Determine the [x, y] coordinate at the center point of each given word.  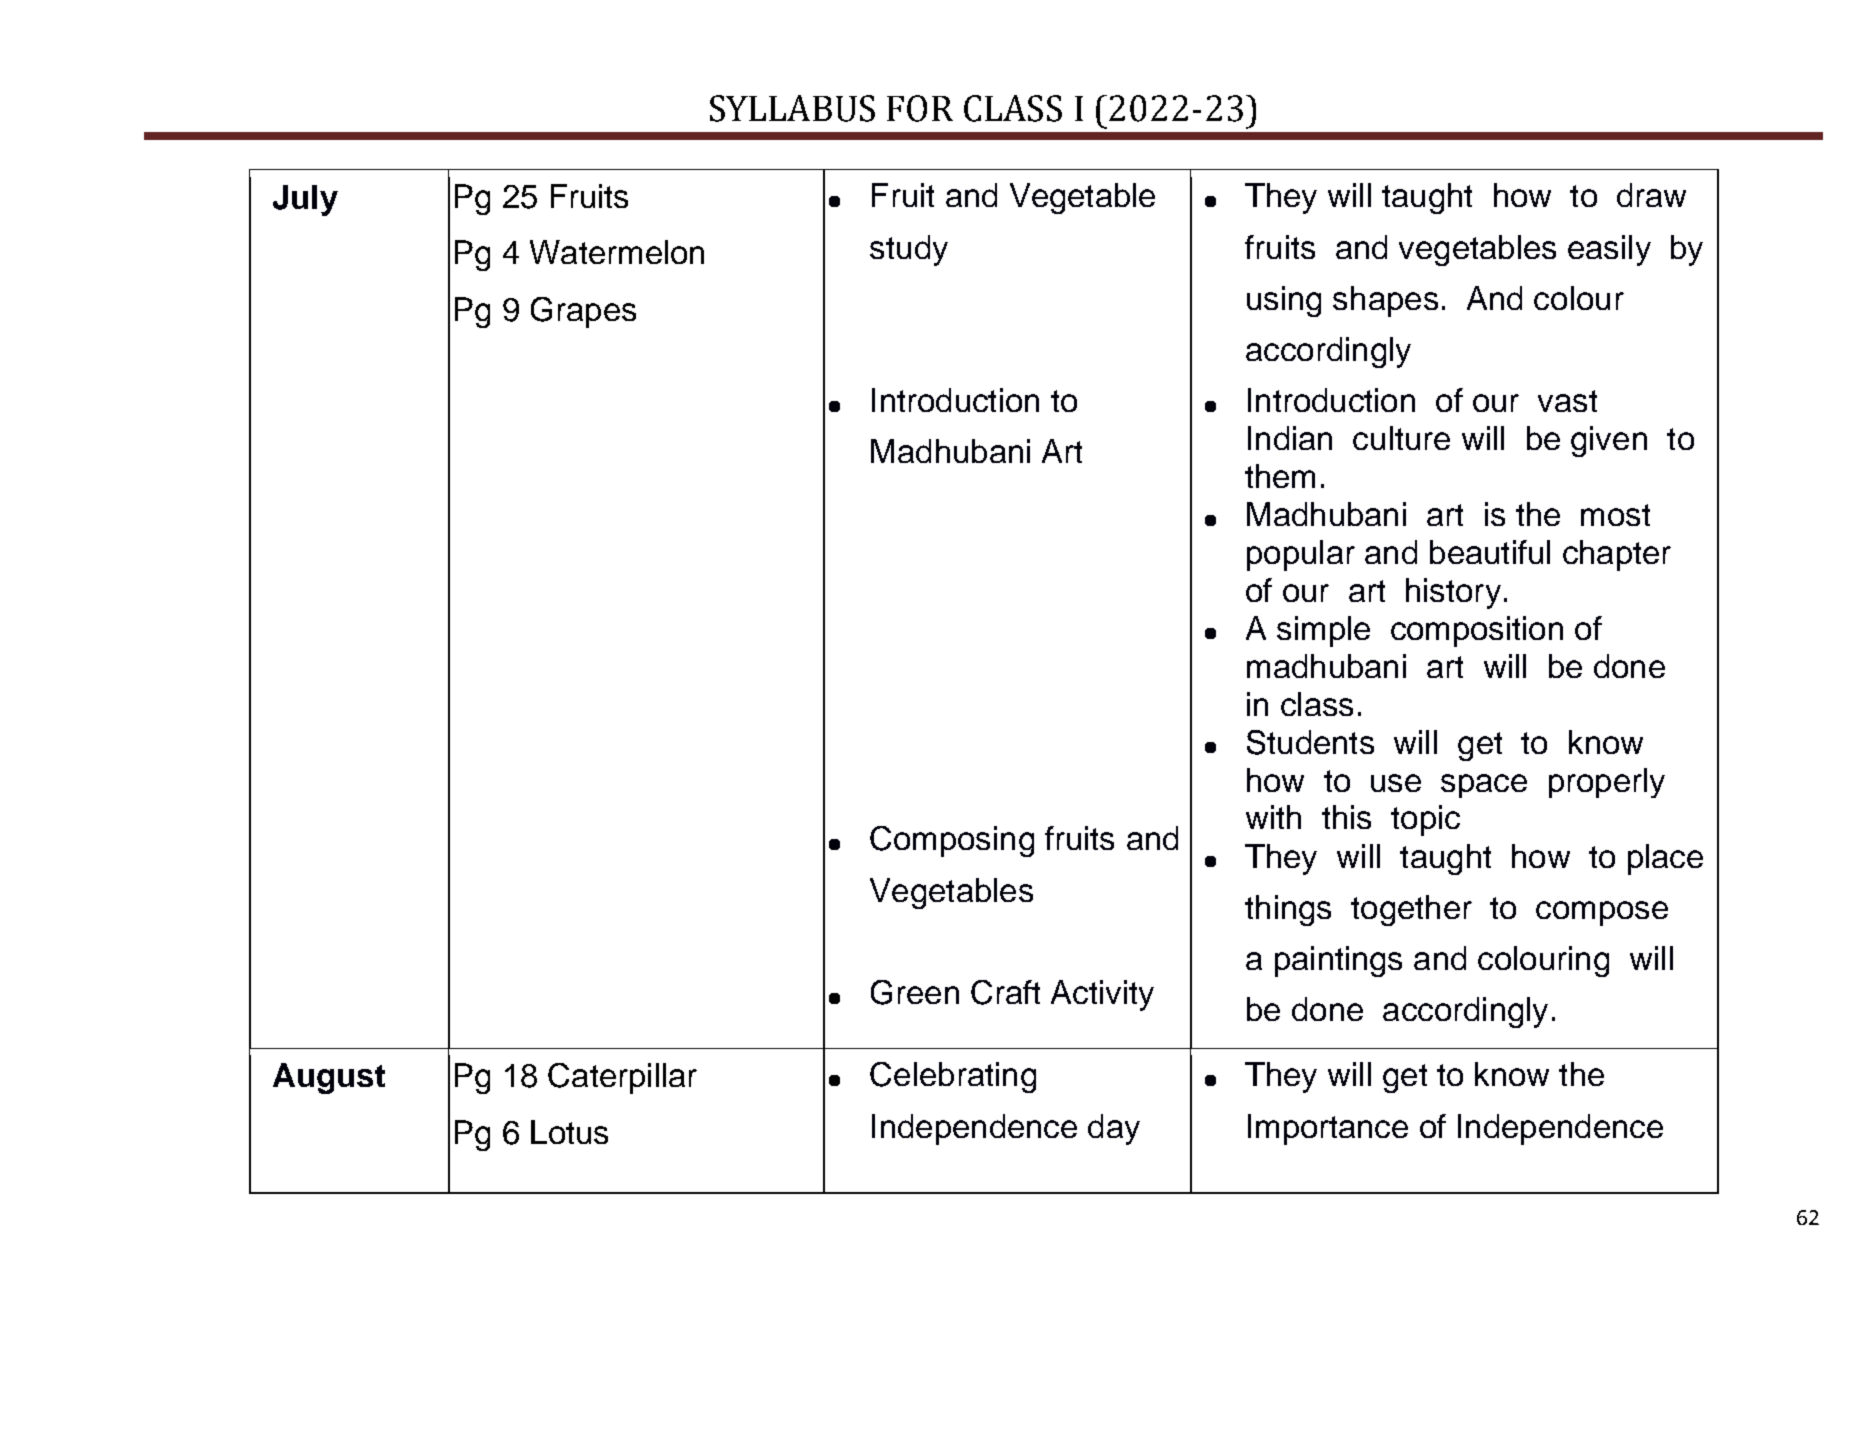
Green [915, 992]
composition [1477, 631]
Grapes [583, 312]
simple [1323, 631]
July [305, 200]
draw [1651, 195]
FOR [920, 108]
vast [1567, 401]
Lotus [569, 1132]
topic [1425, 820]
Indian [1290, 438]
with [1273, 817]
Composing [952, 841]
